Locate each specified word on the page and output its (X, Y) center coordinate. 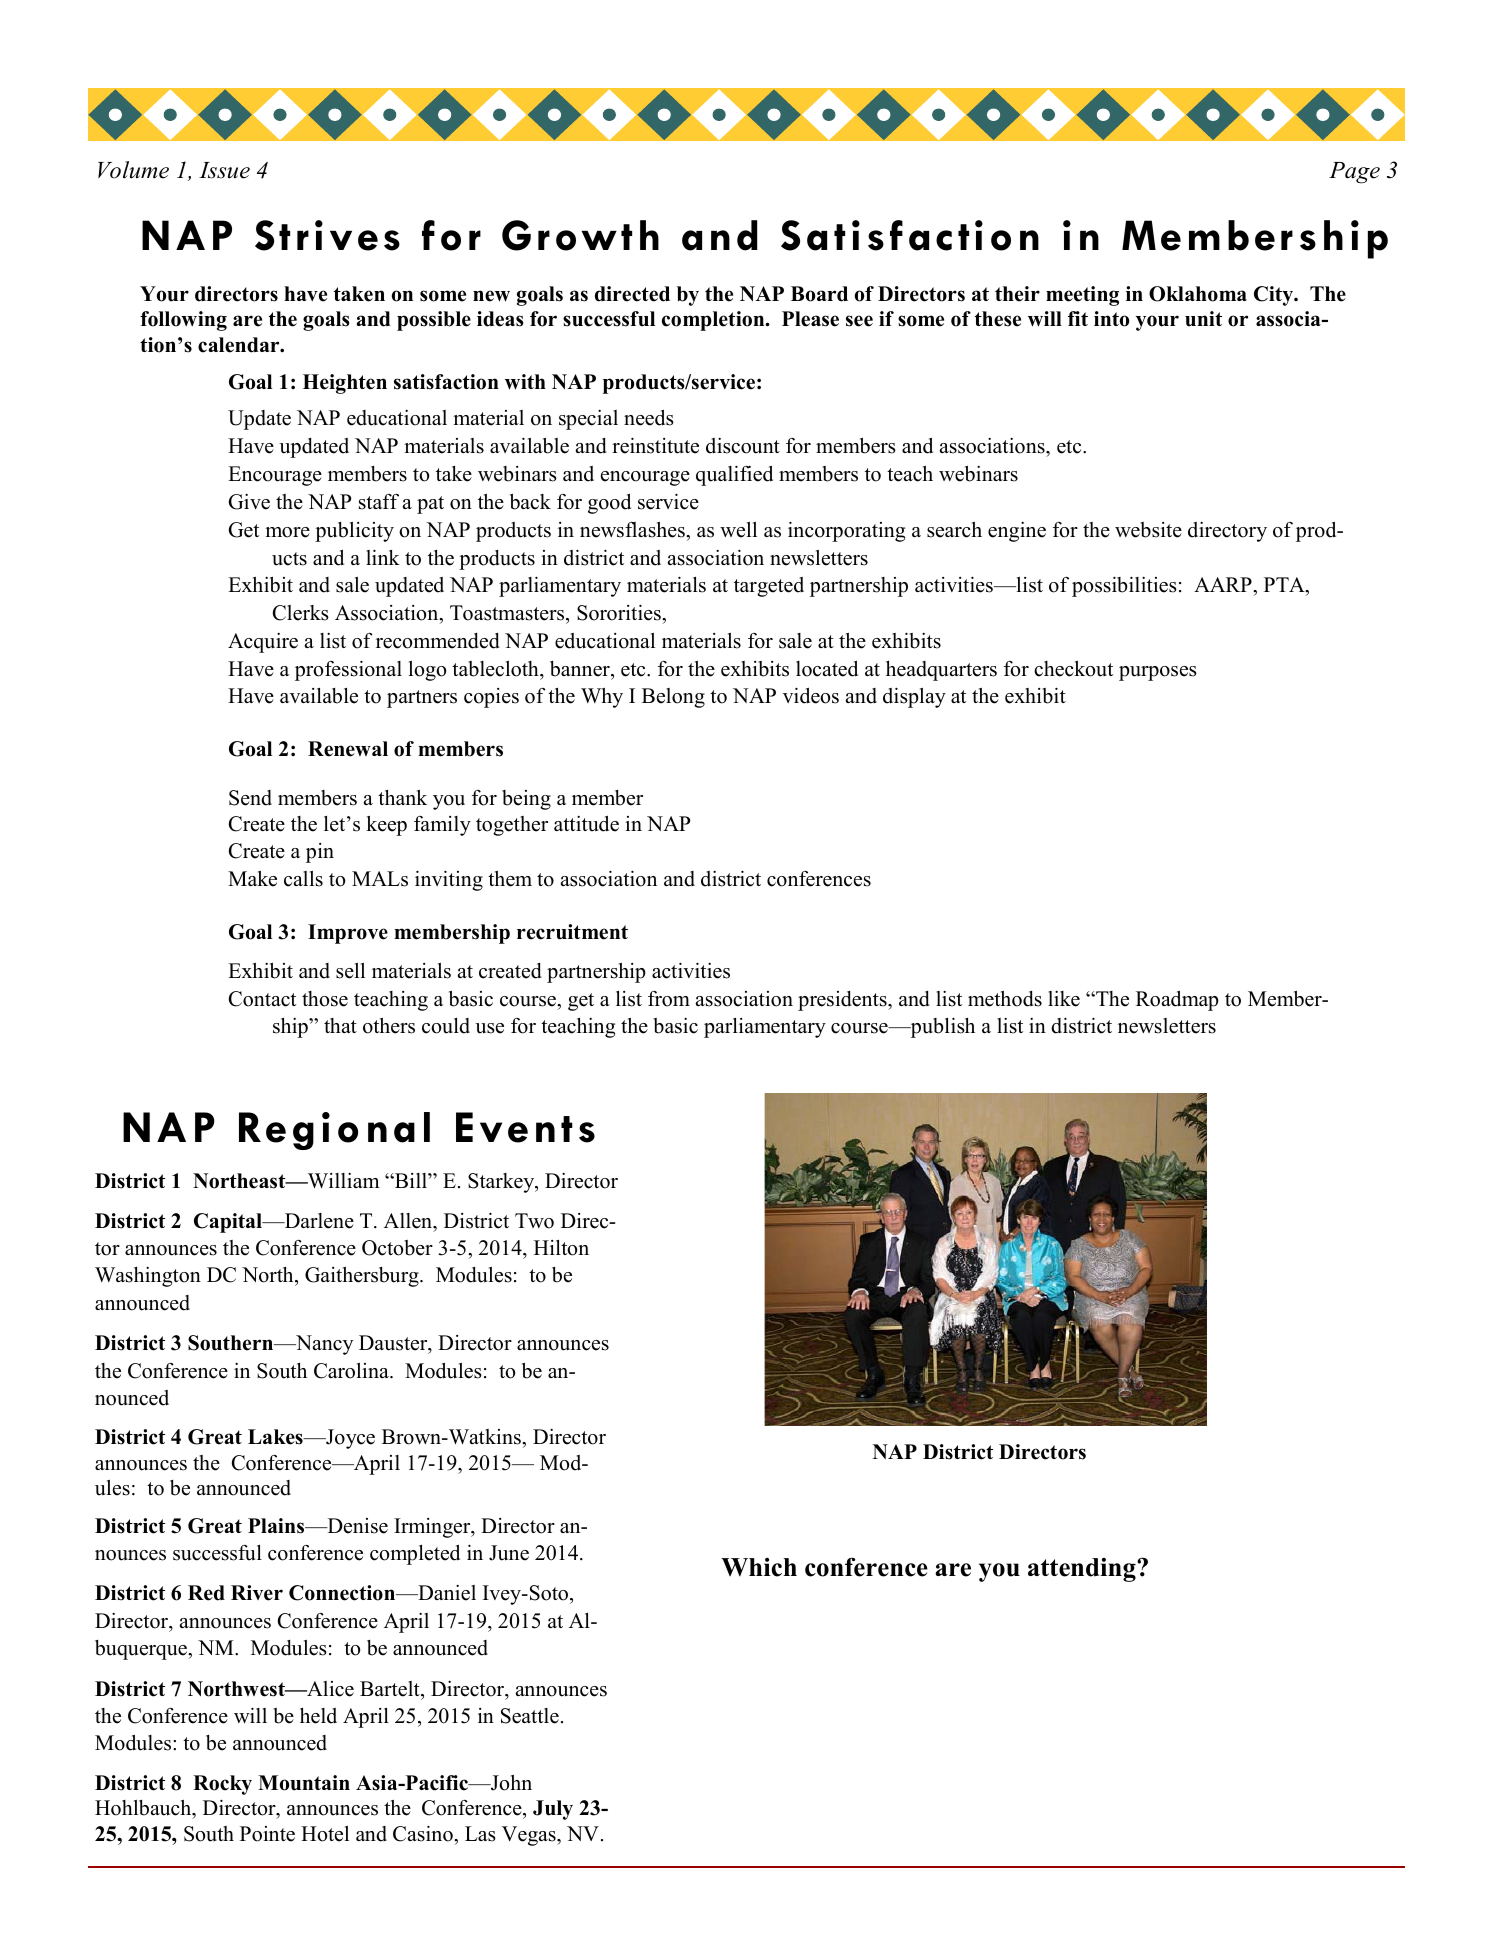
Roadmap (1177, 1001)
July (553, 1810)
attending (1083, 1570)
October (397, 1248)
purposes (1158, 673)
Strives (327, 235)
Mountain (304, 1783)
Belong (673, 698)
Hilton (561, 1248)
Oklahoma (1198, 294)
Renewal (348, 749)
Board (819, 294)
